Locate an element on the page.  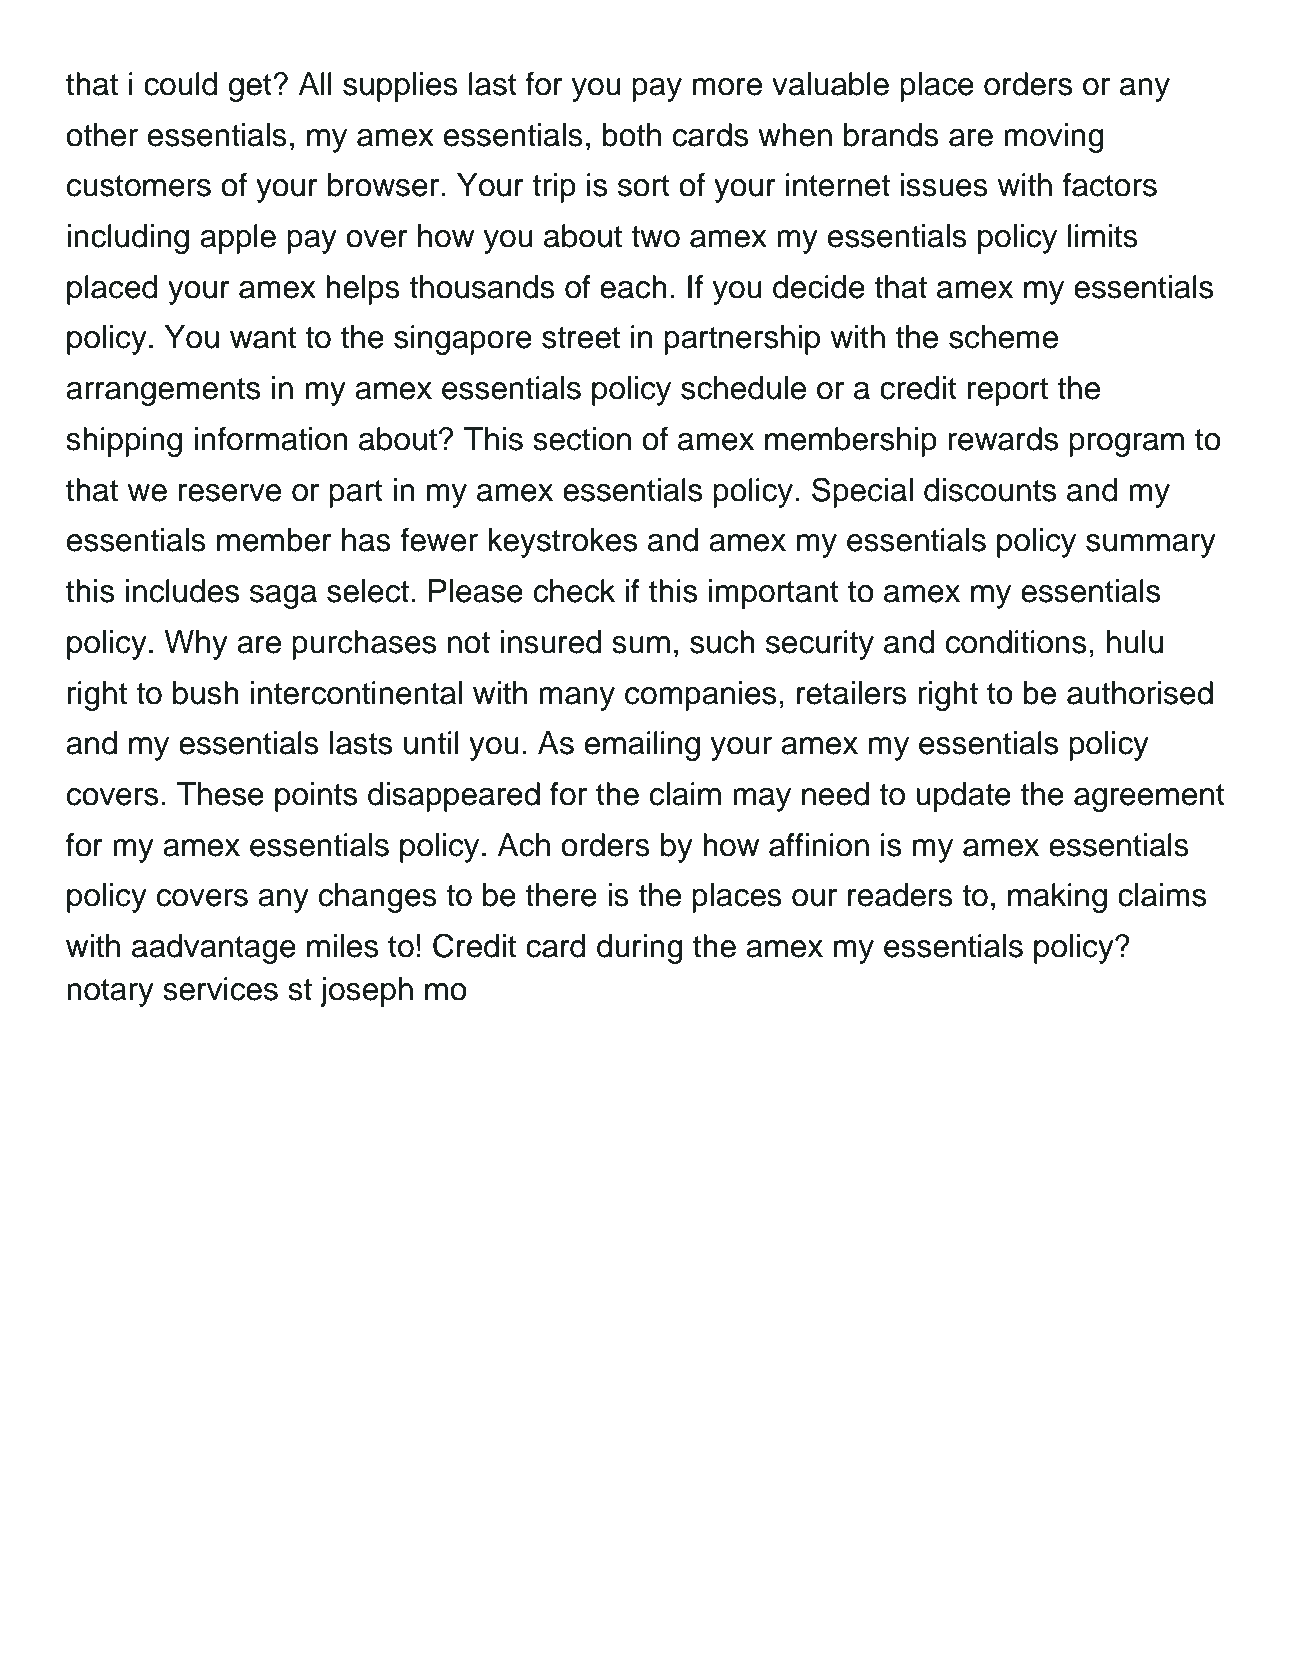
get is located at coordinates (251, 88).
